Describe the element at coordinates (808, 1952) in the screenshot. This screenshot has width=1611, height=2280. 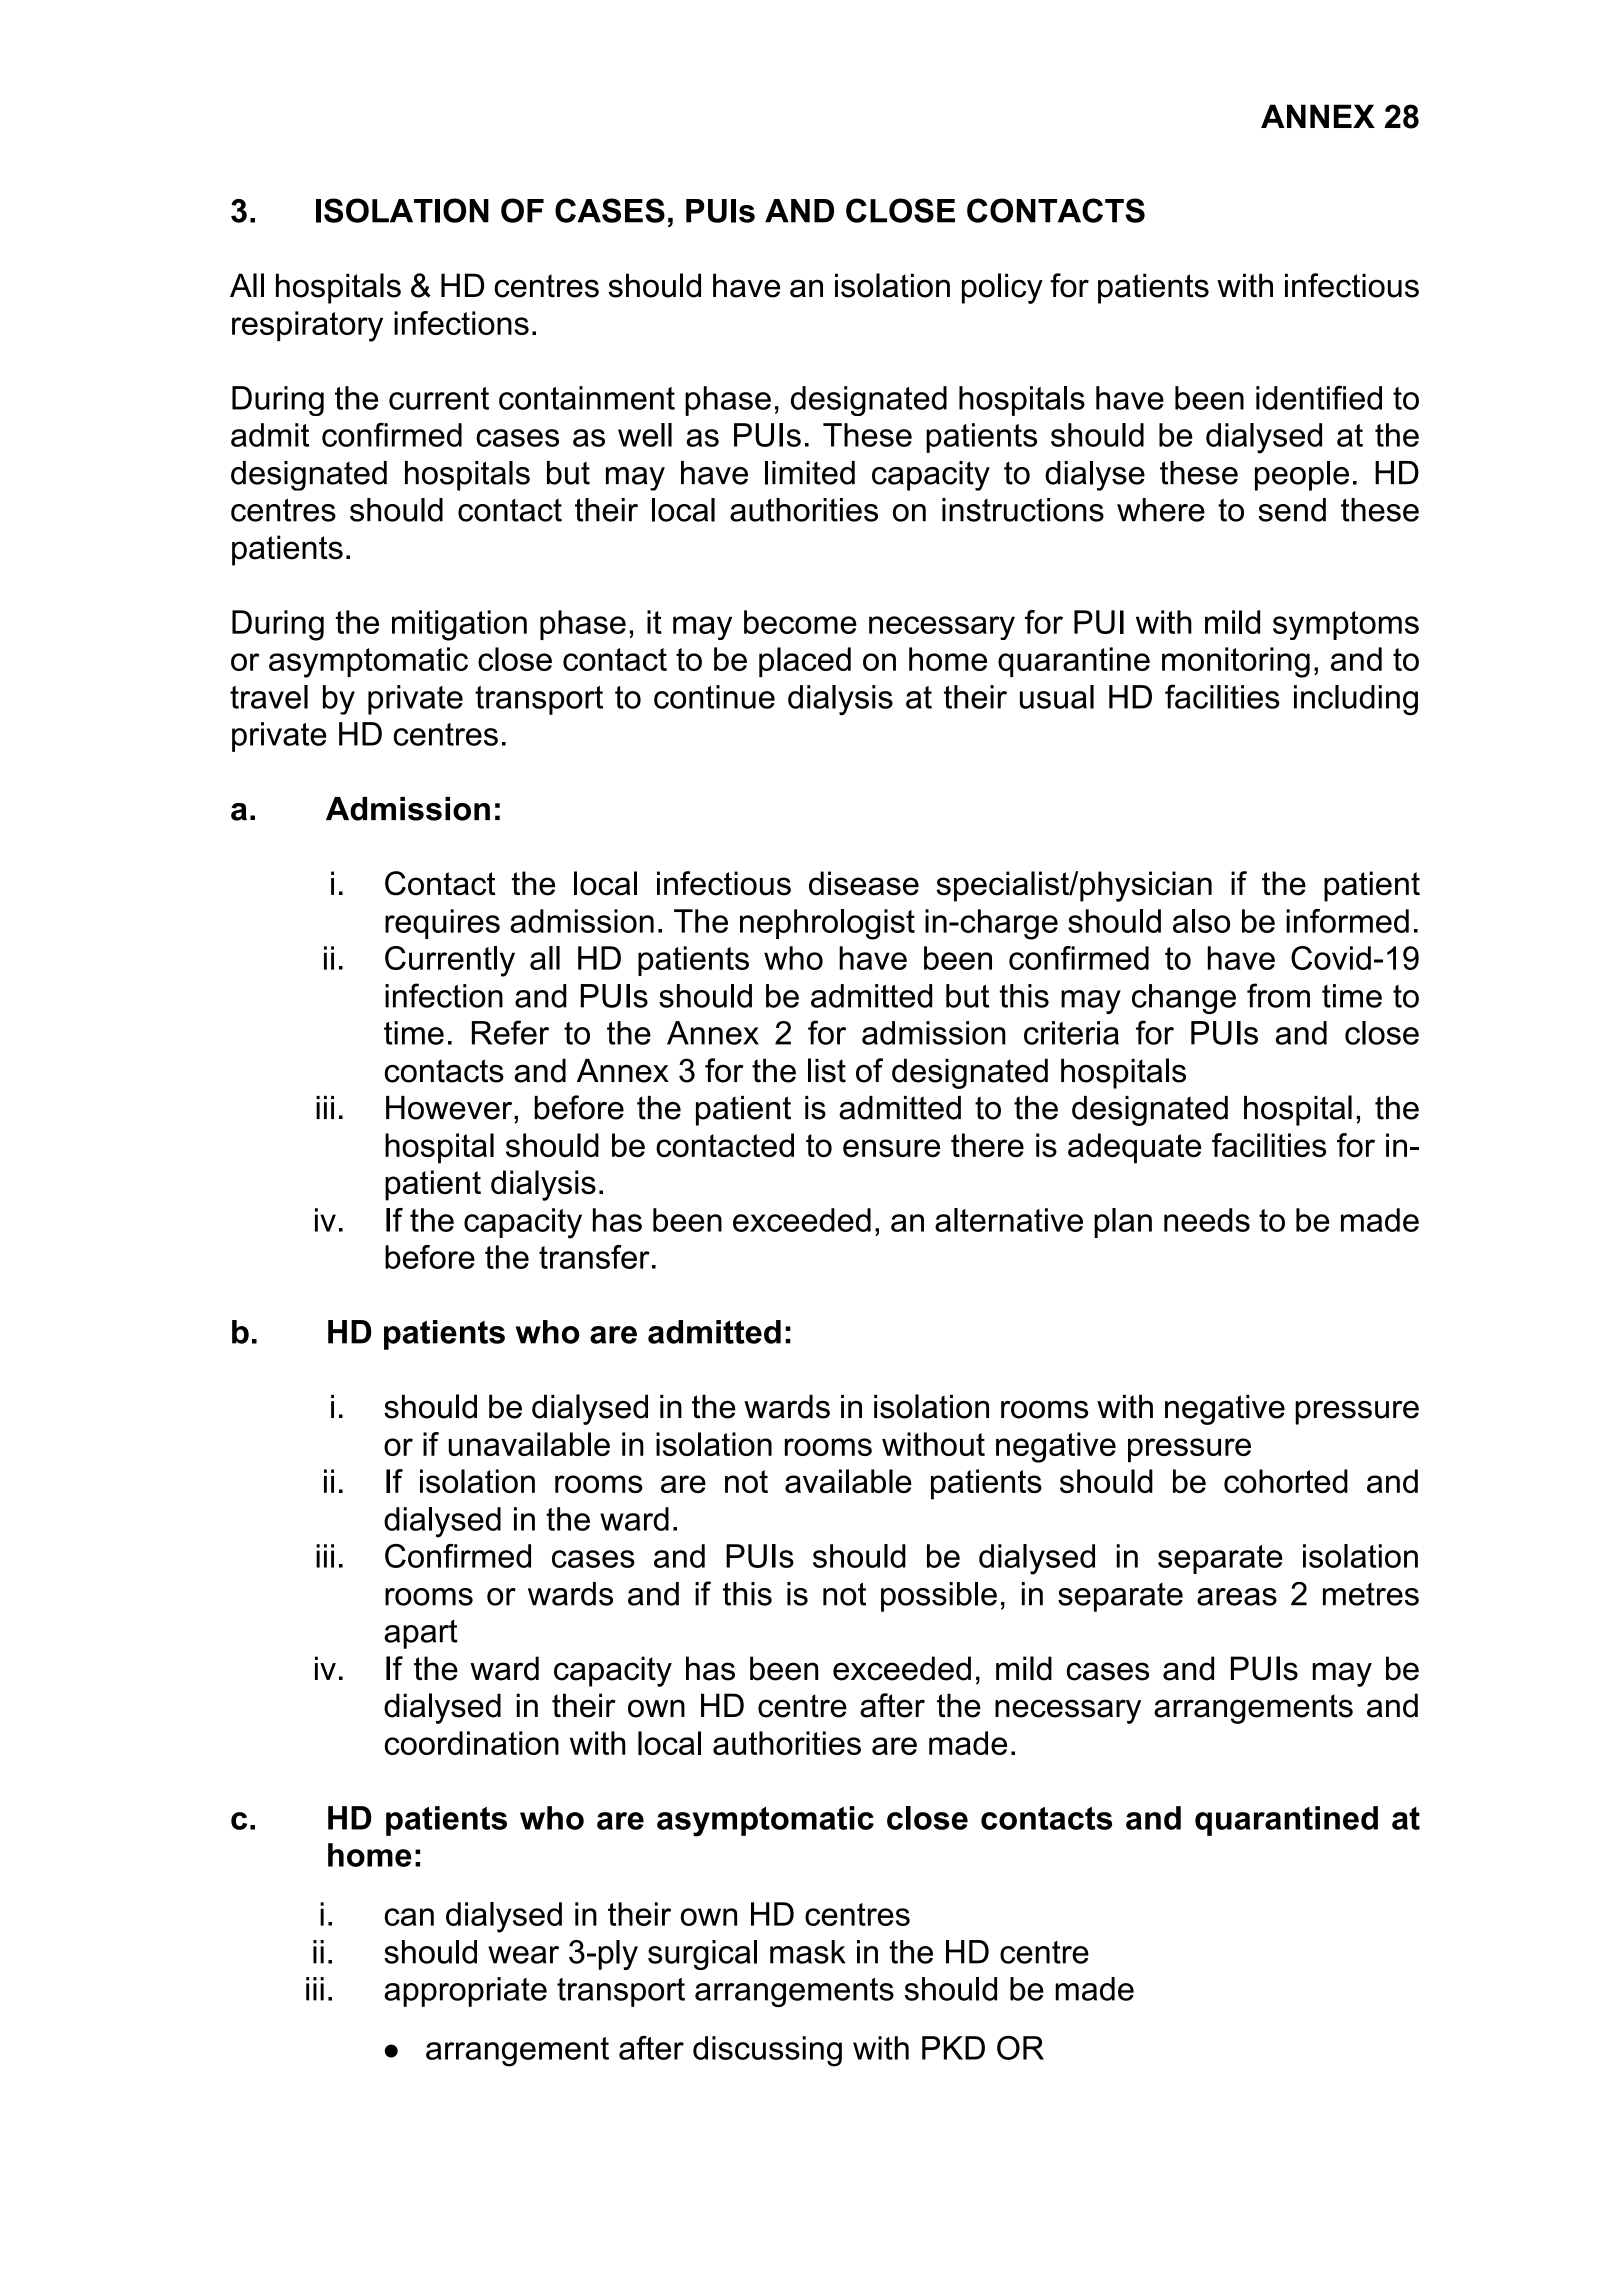
I see `mask` at that location.
